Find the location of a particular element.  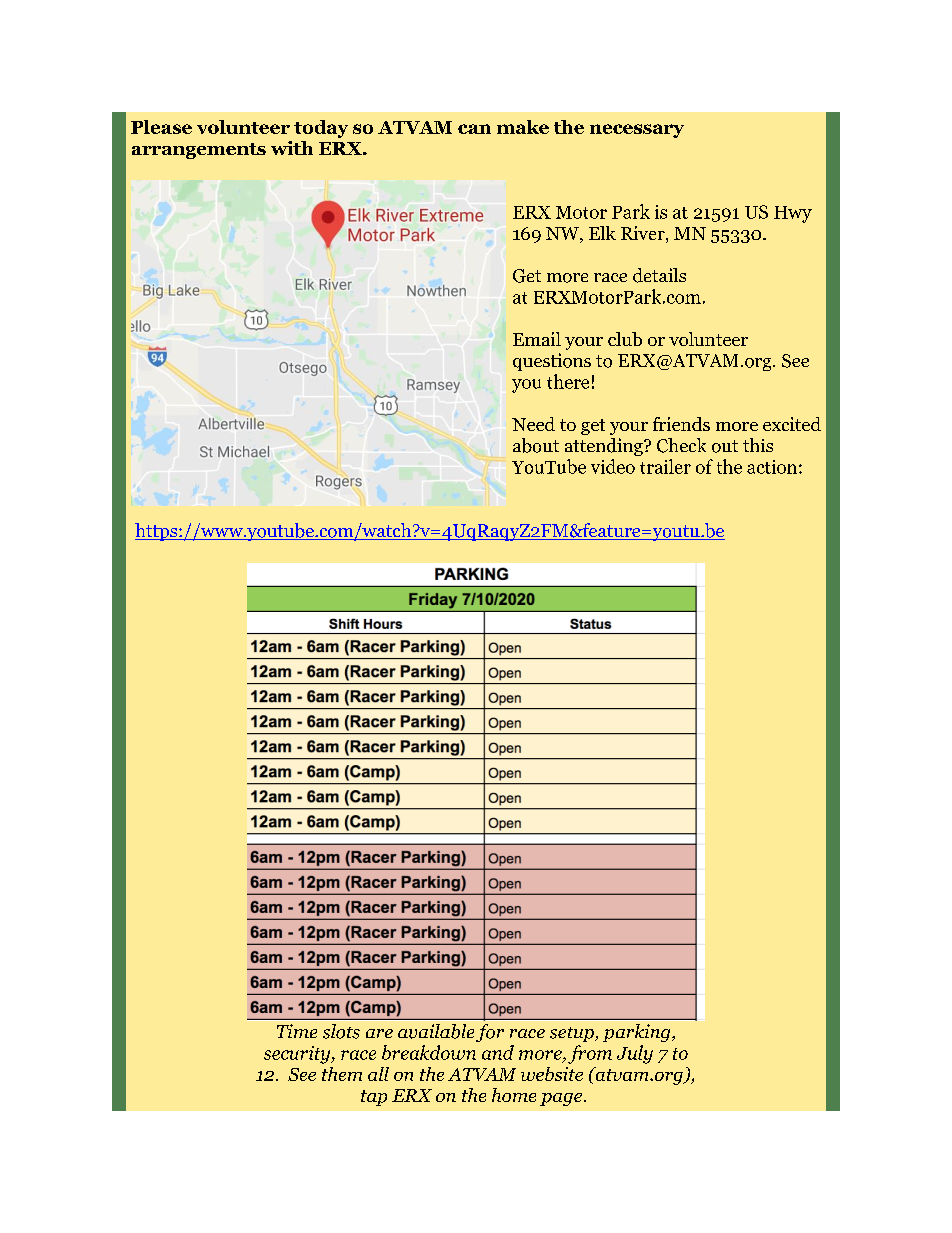

Need is located at coordinates (533, 424).
